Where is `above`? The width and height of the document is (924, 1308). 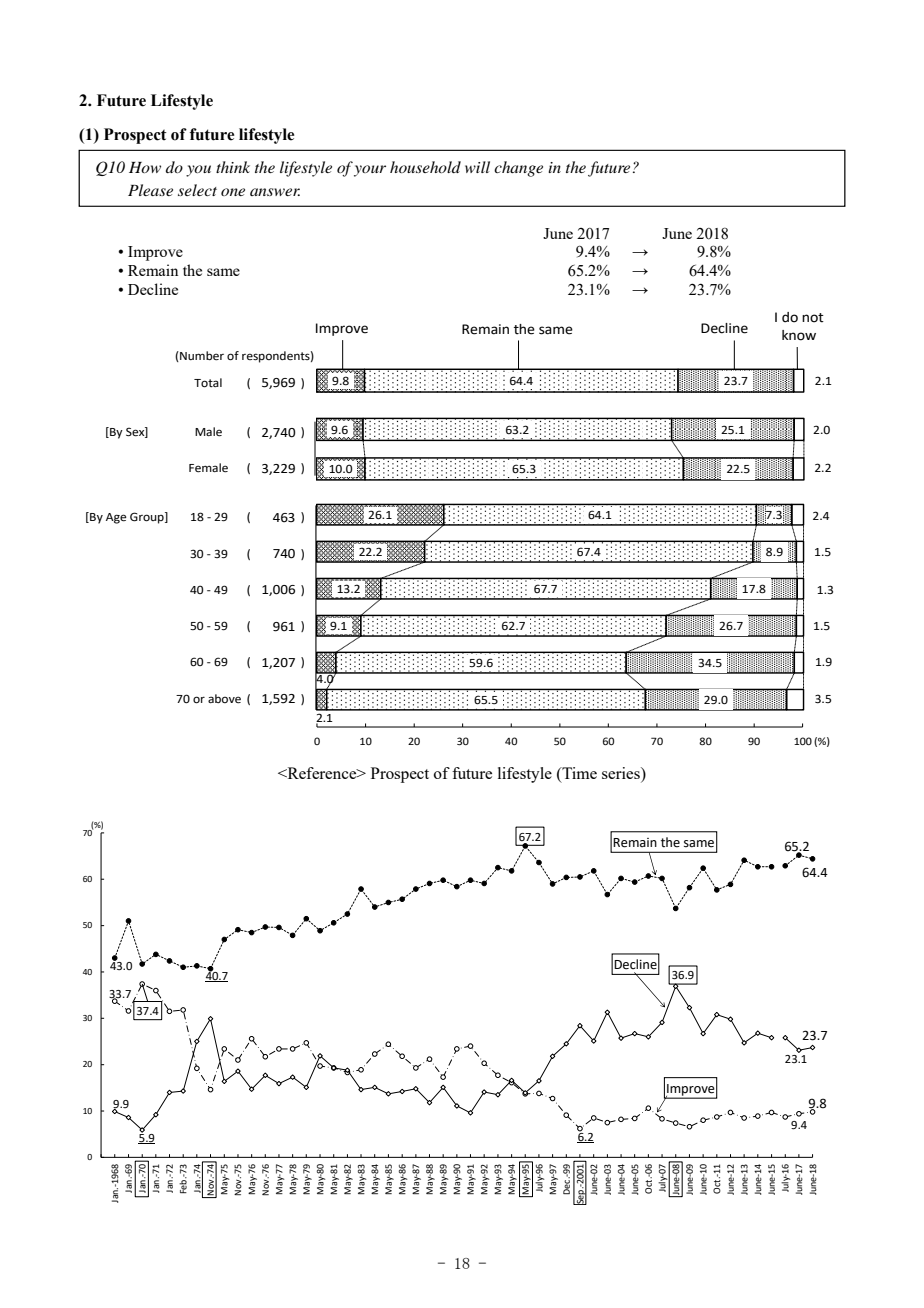
above is located at coordinates (224, 699).
